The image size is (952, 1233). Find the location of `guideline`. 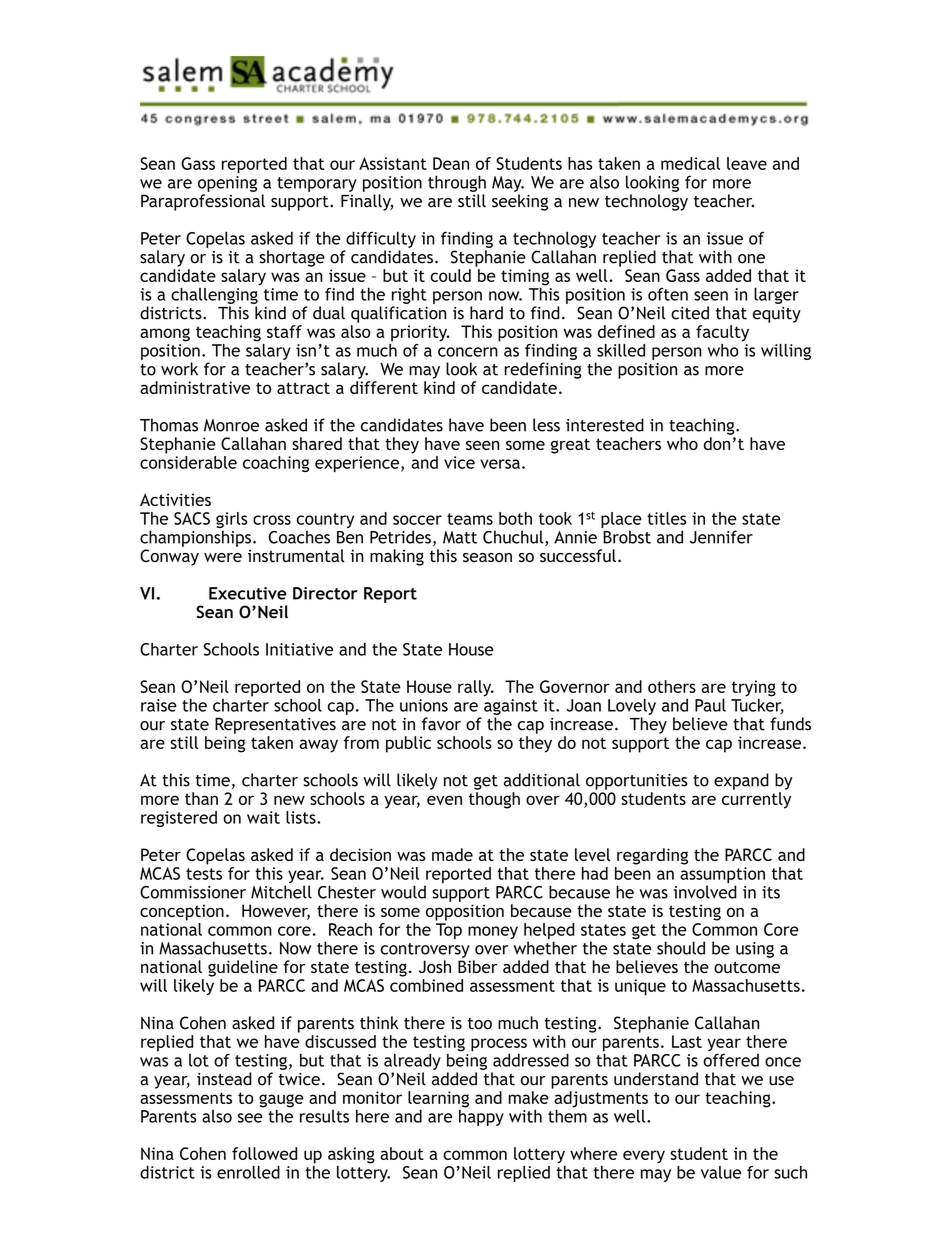

guideline is located at coordinates (243, 968).
